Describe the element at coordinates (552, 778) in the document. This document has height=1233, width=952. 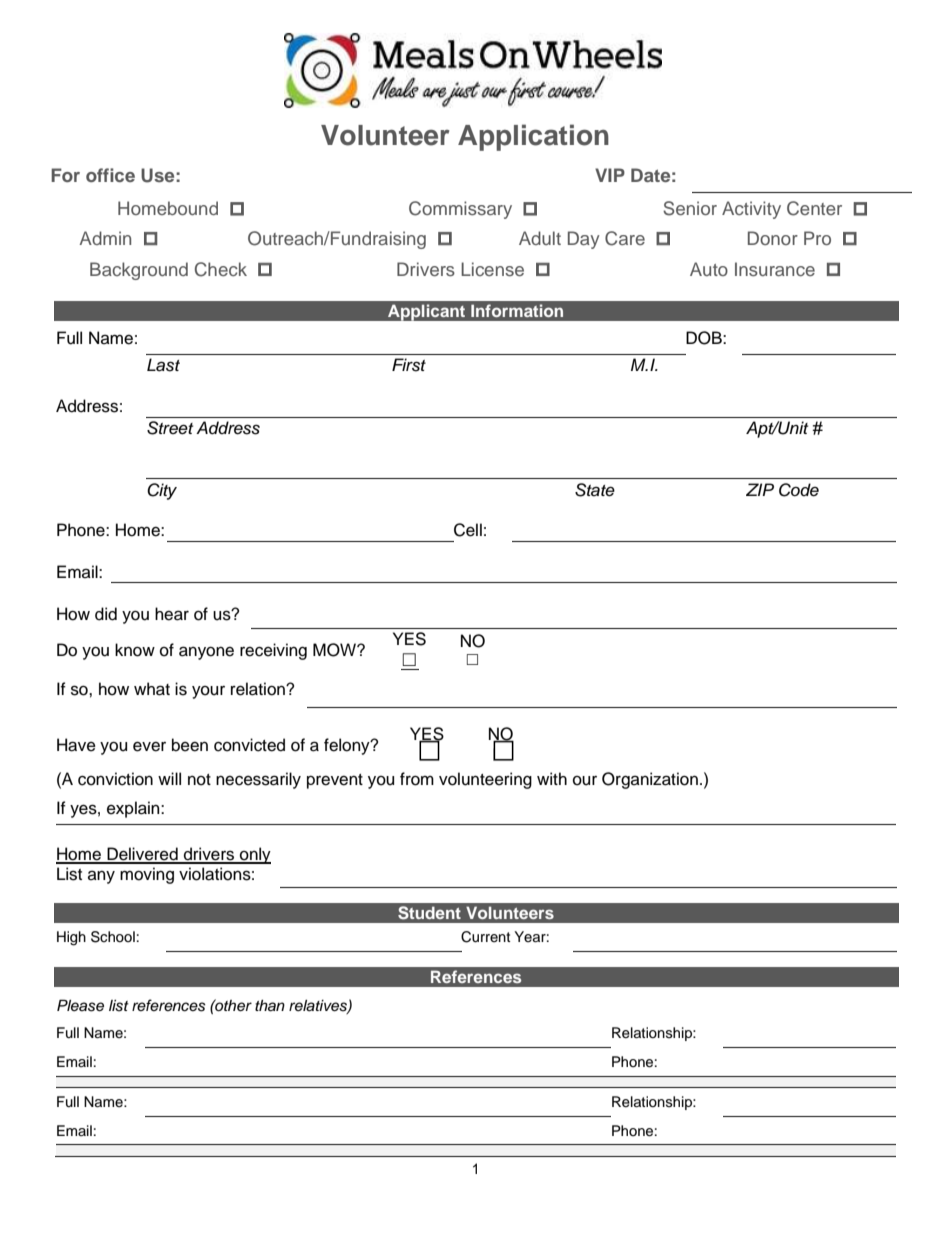
I see `with` at that location.
